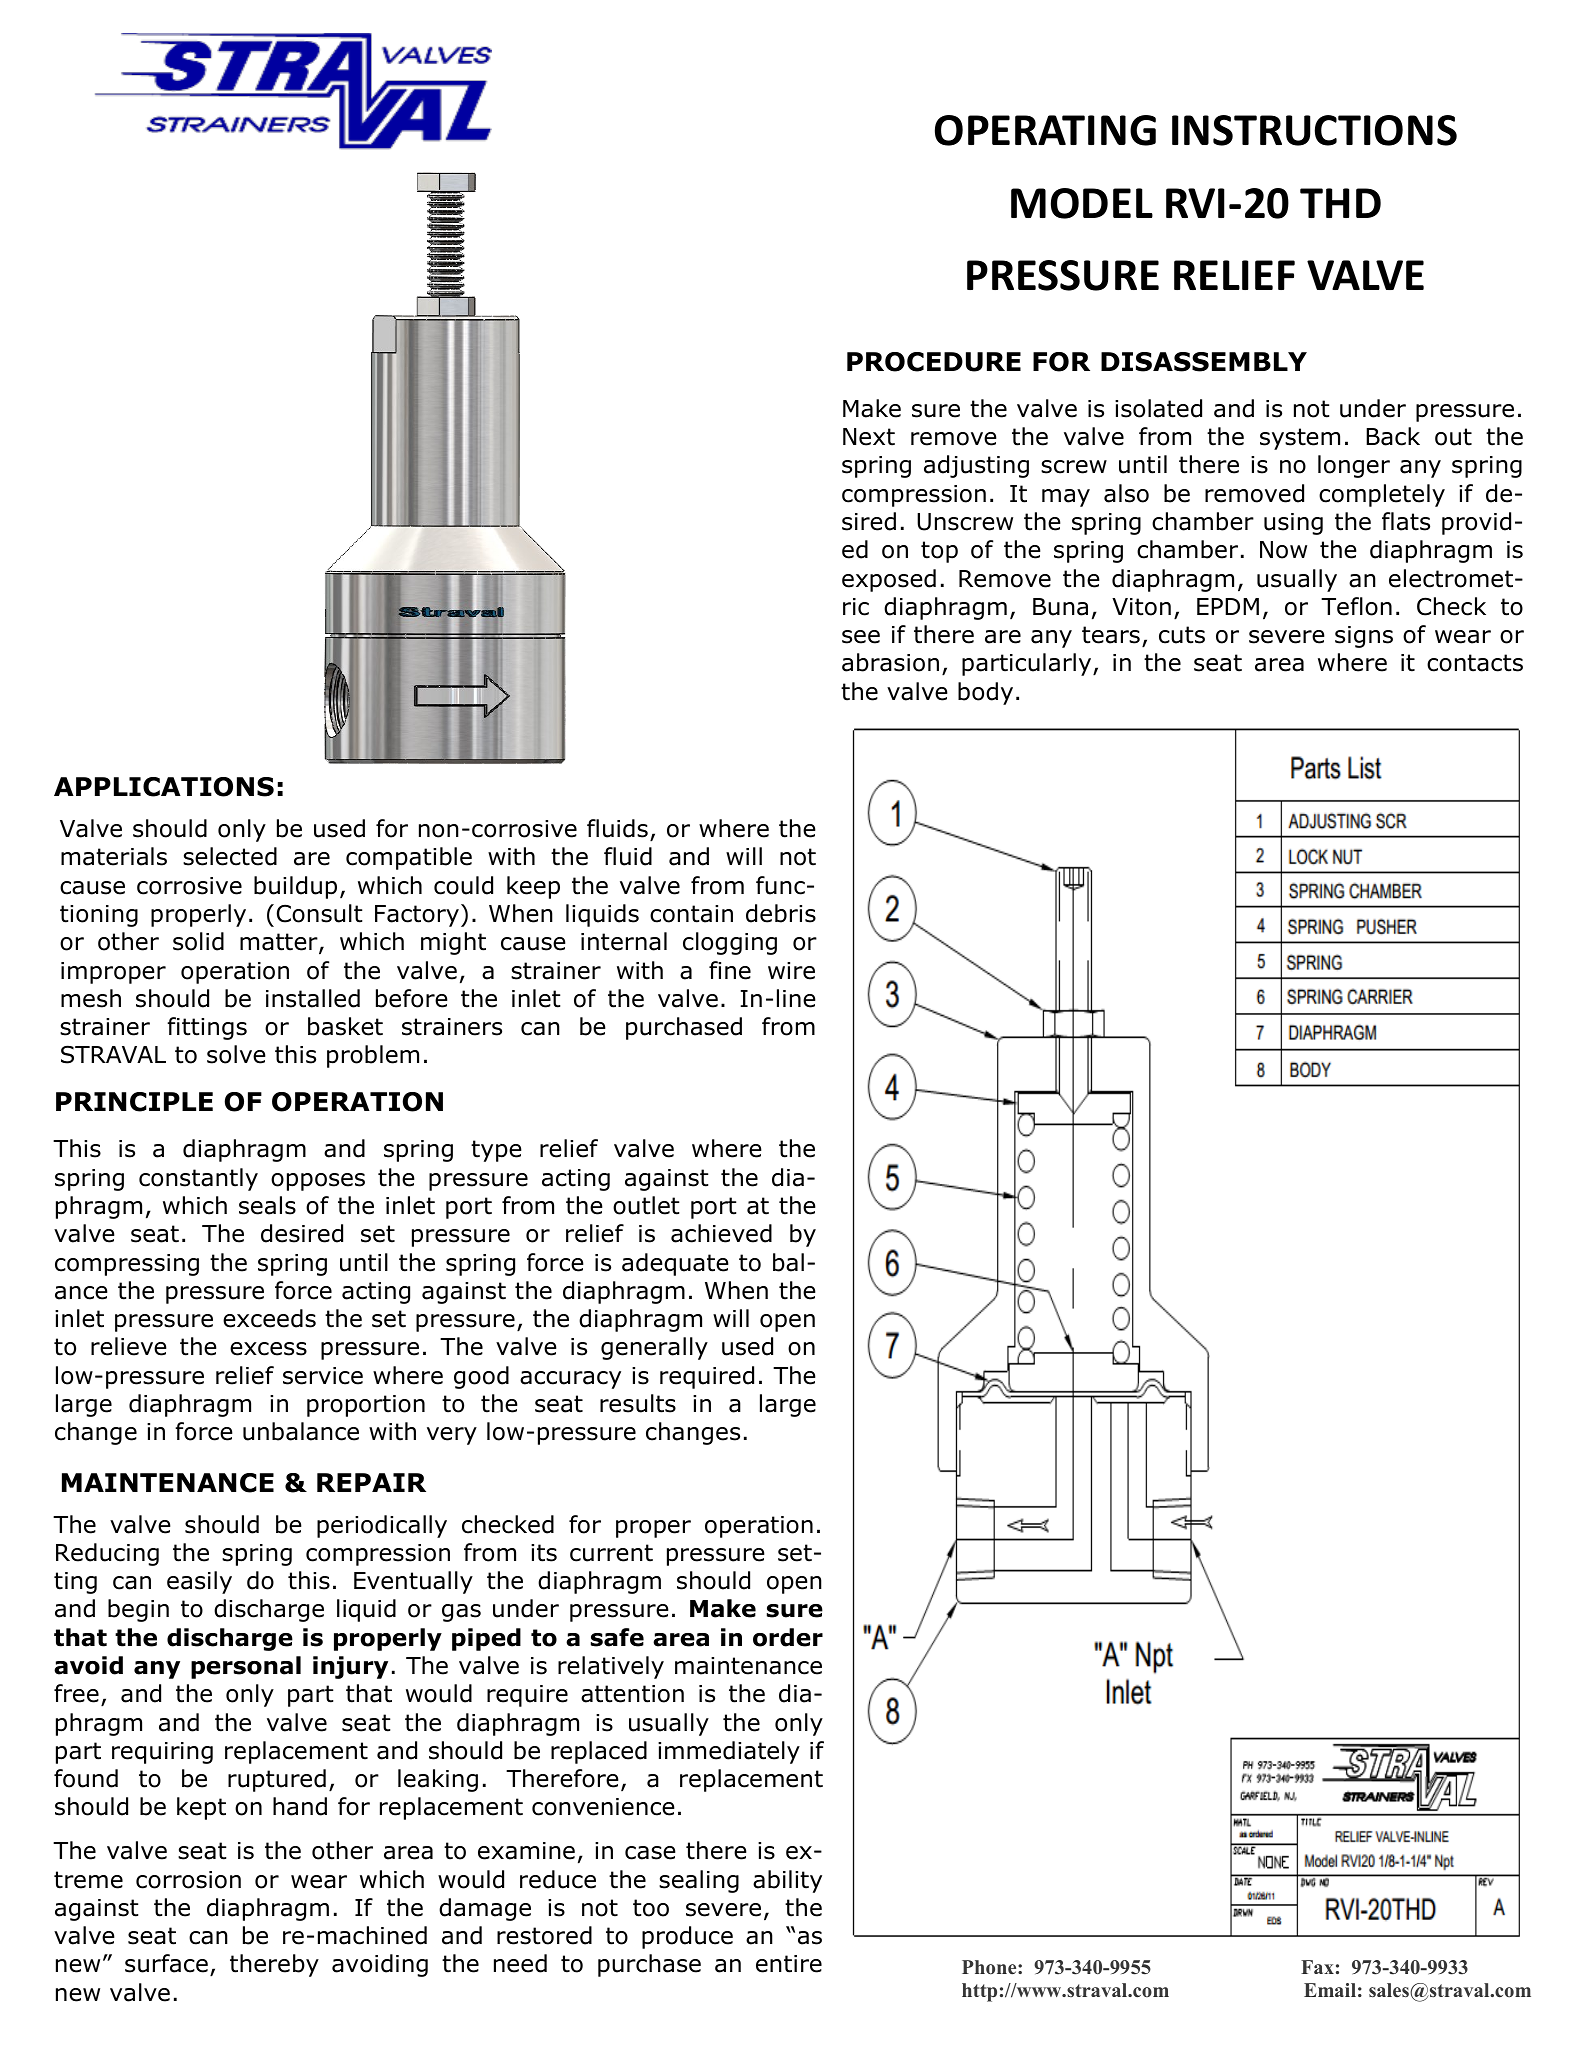 The image size is (1582, 2048). I want to click on THD, so click(1340, 203).
